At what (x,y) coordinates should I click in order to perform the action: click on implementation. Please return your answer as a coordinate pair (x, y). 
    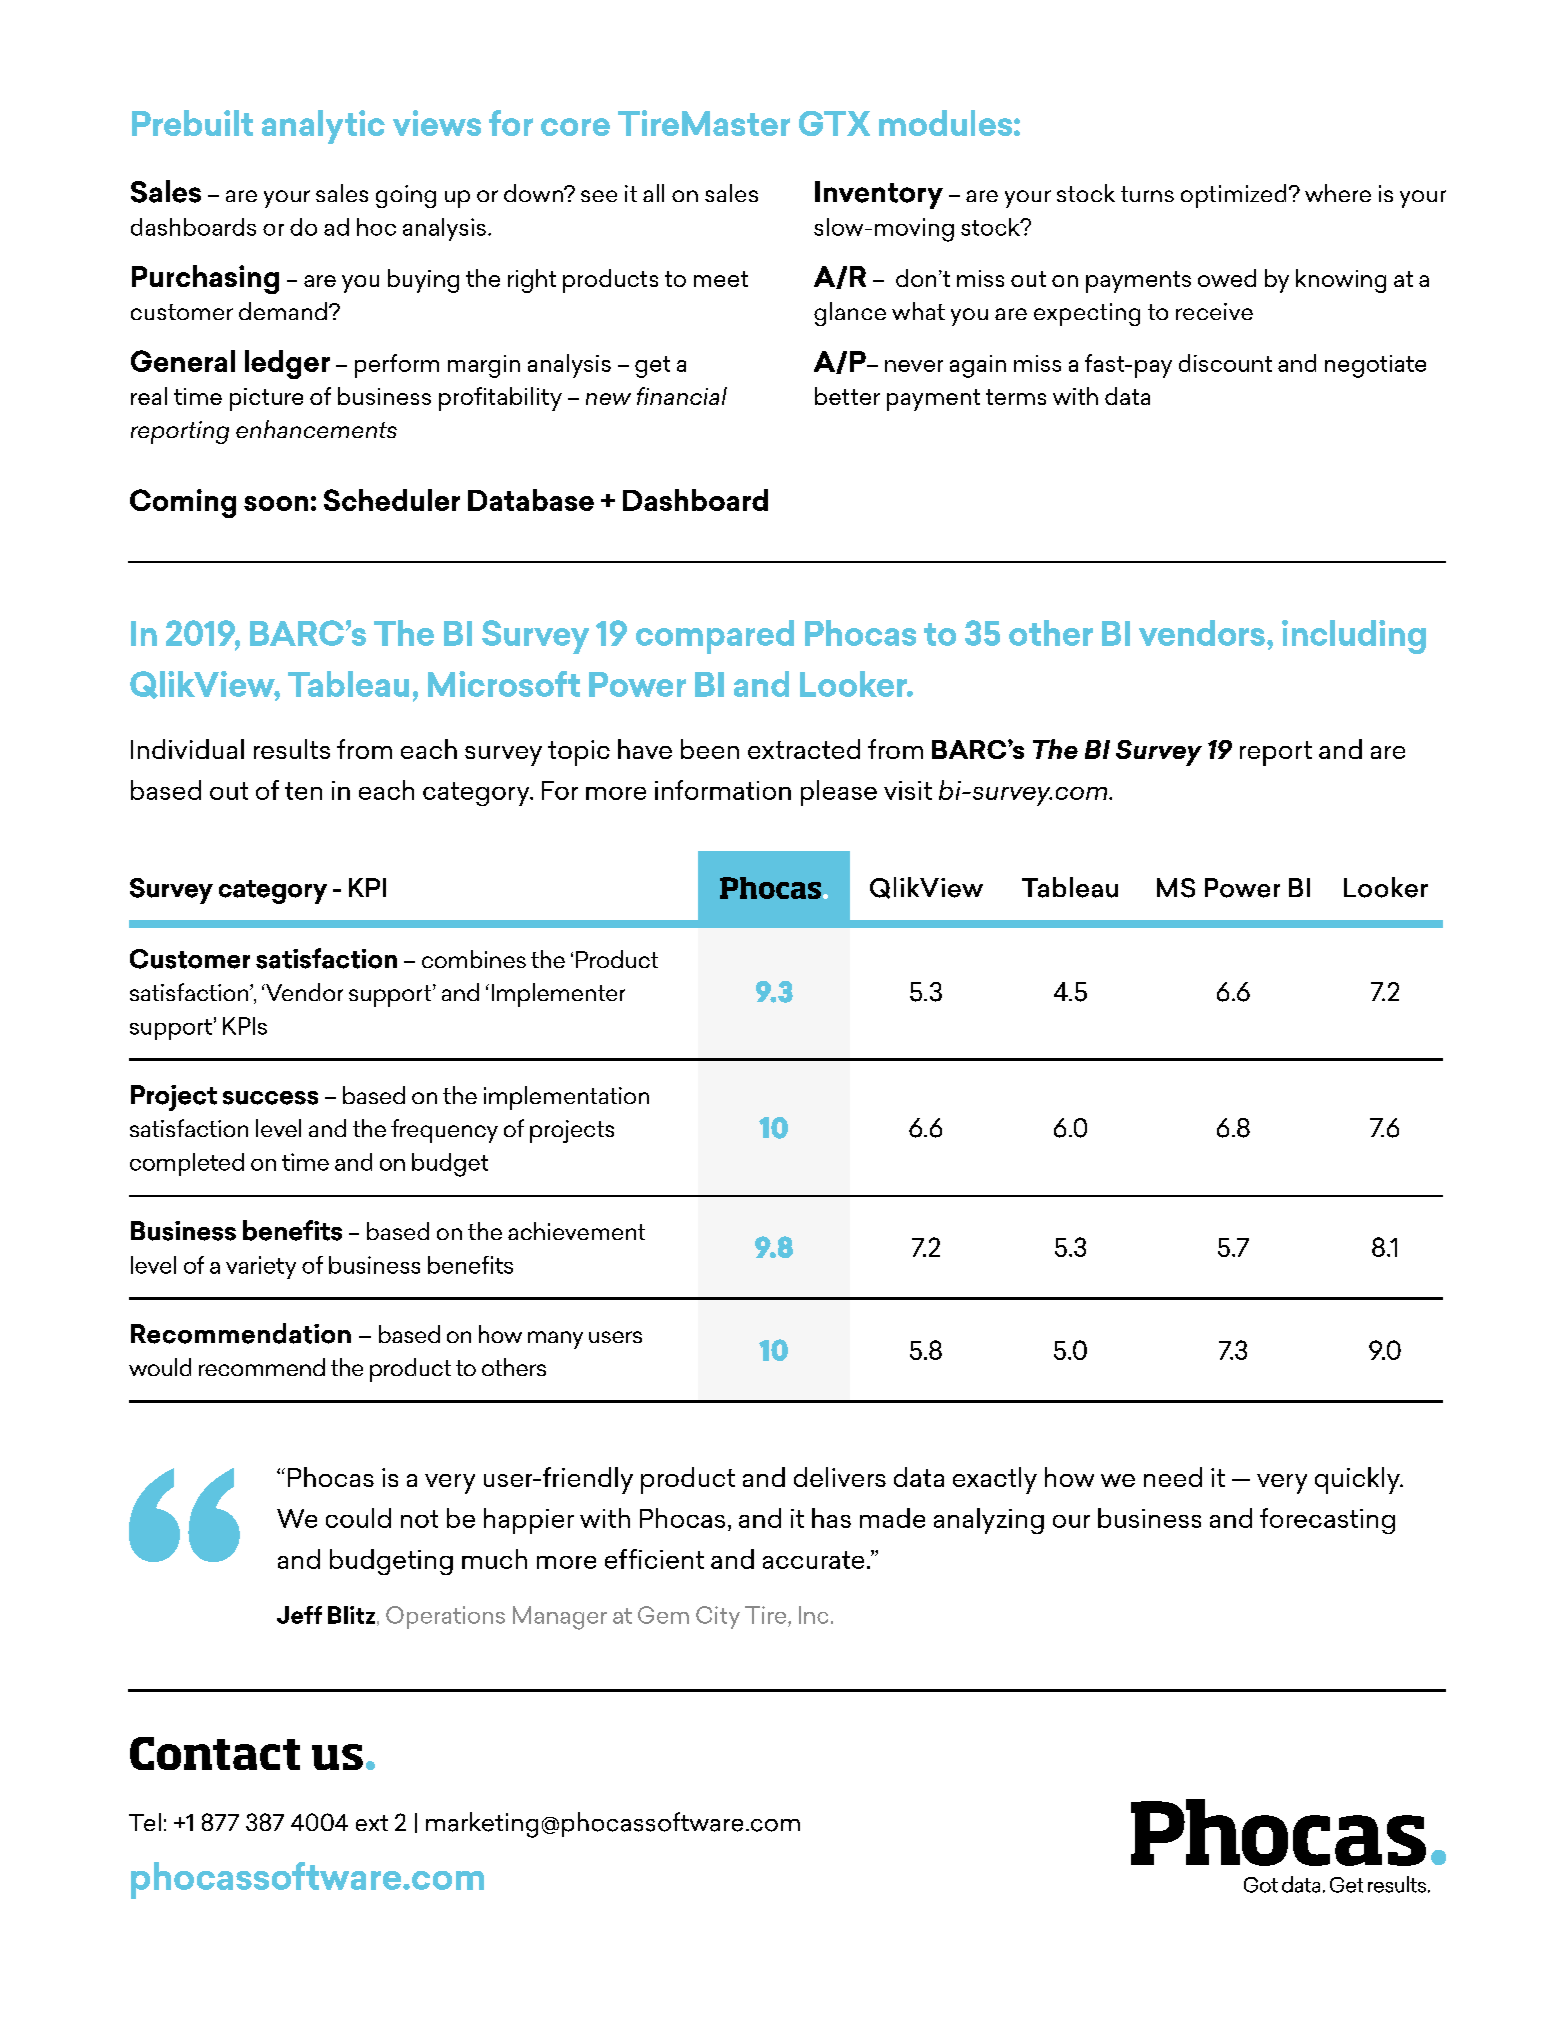
    Looking at the image, I should click on (566, 1098).
